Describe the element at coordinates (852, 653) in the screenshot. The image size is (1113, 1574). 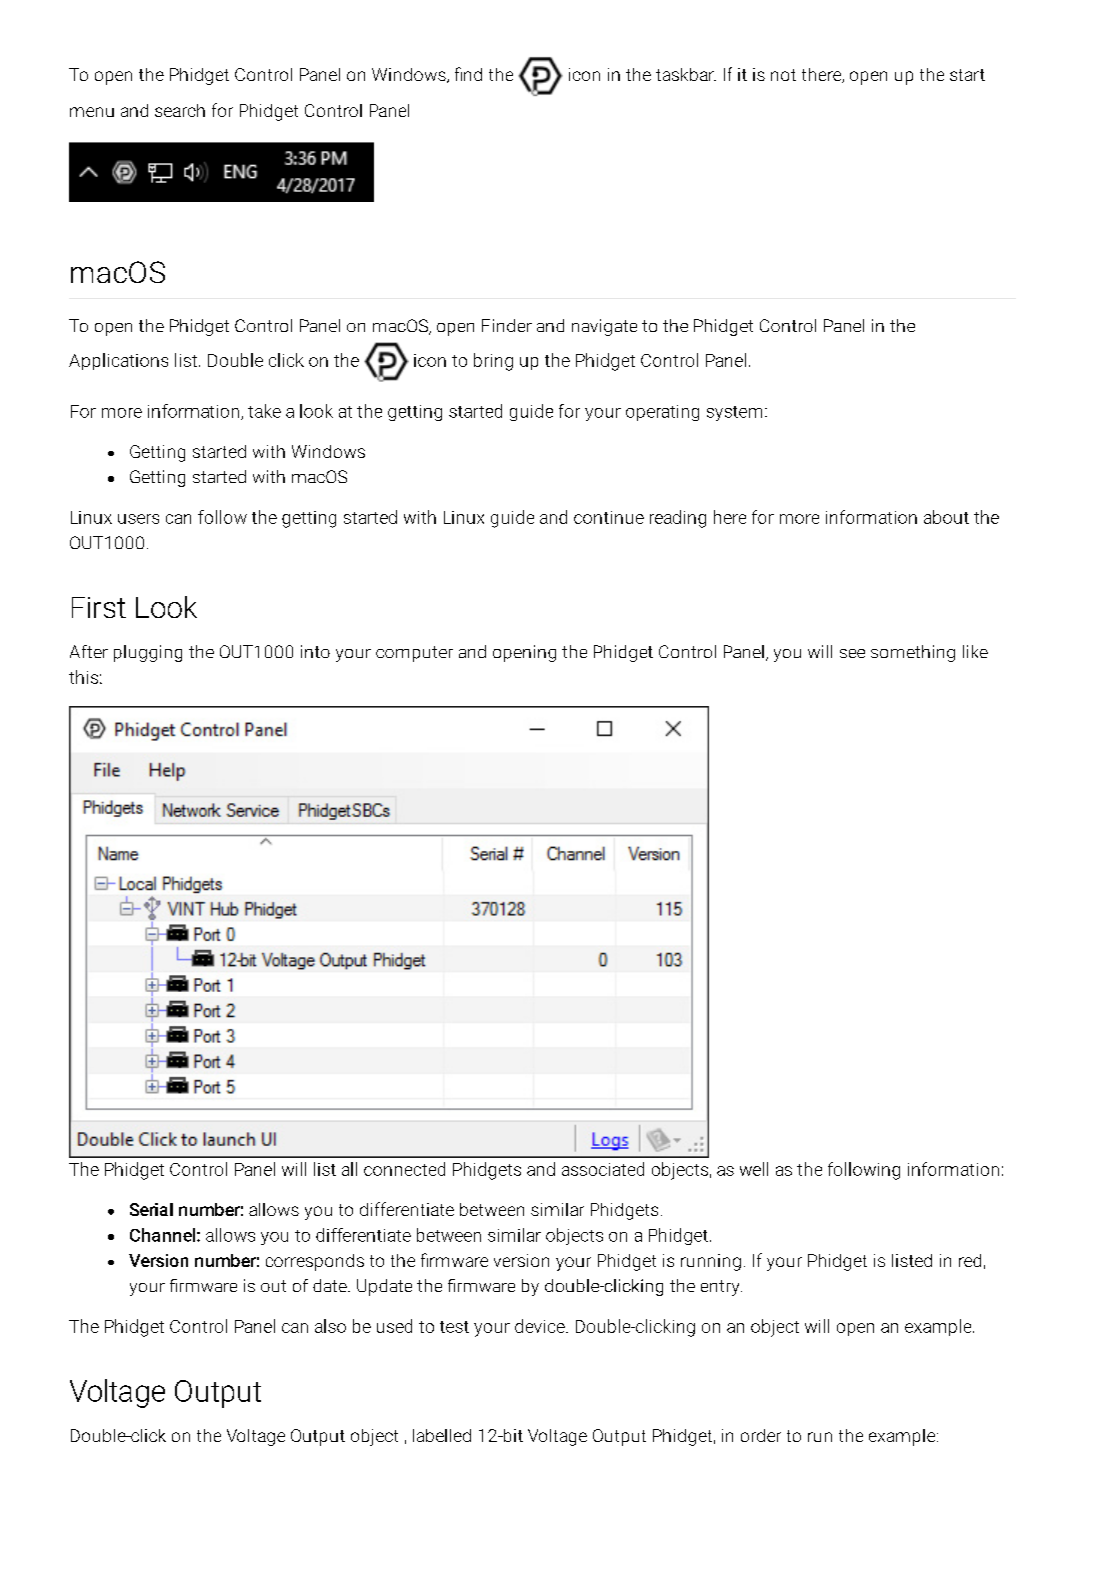
I see `see` at that location.
